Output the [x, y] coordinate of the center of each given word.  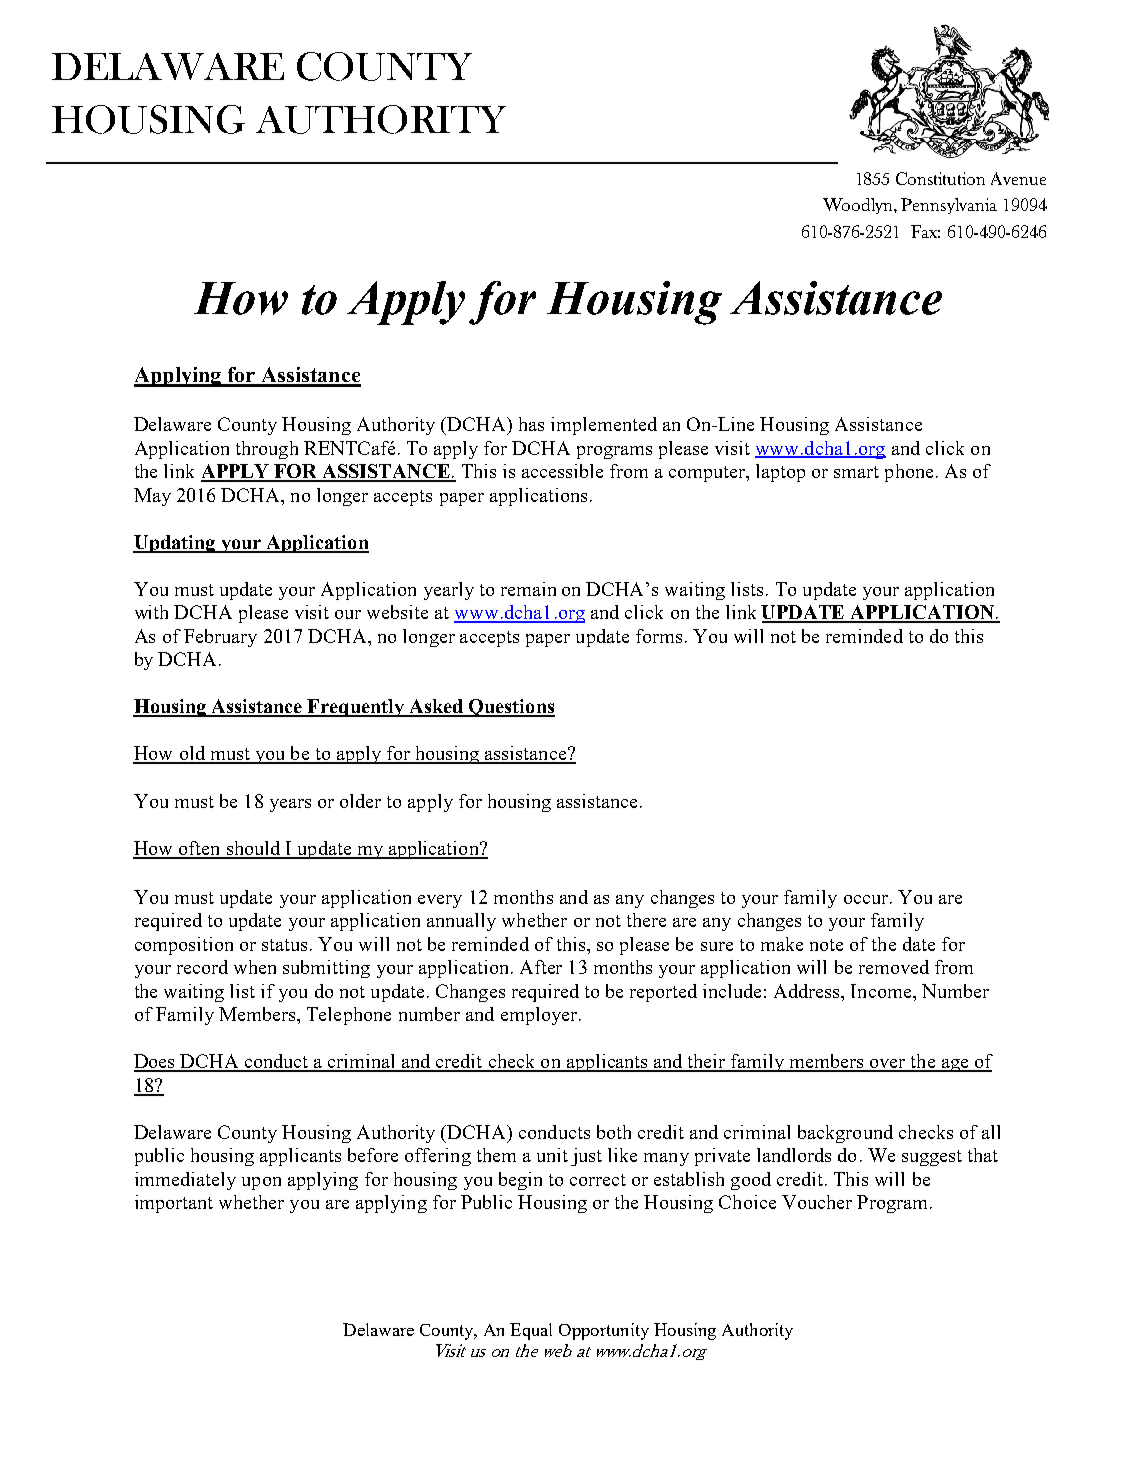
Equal [531, 1331]
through [267, 450]
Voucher [817, 1202]
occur [867, 899]
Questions [511, 708]
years [290, 805]
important [174, 1204]
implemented [604, 426]
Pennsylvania [949, 206]
